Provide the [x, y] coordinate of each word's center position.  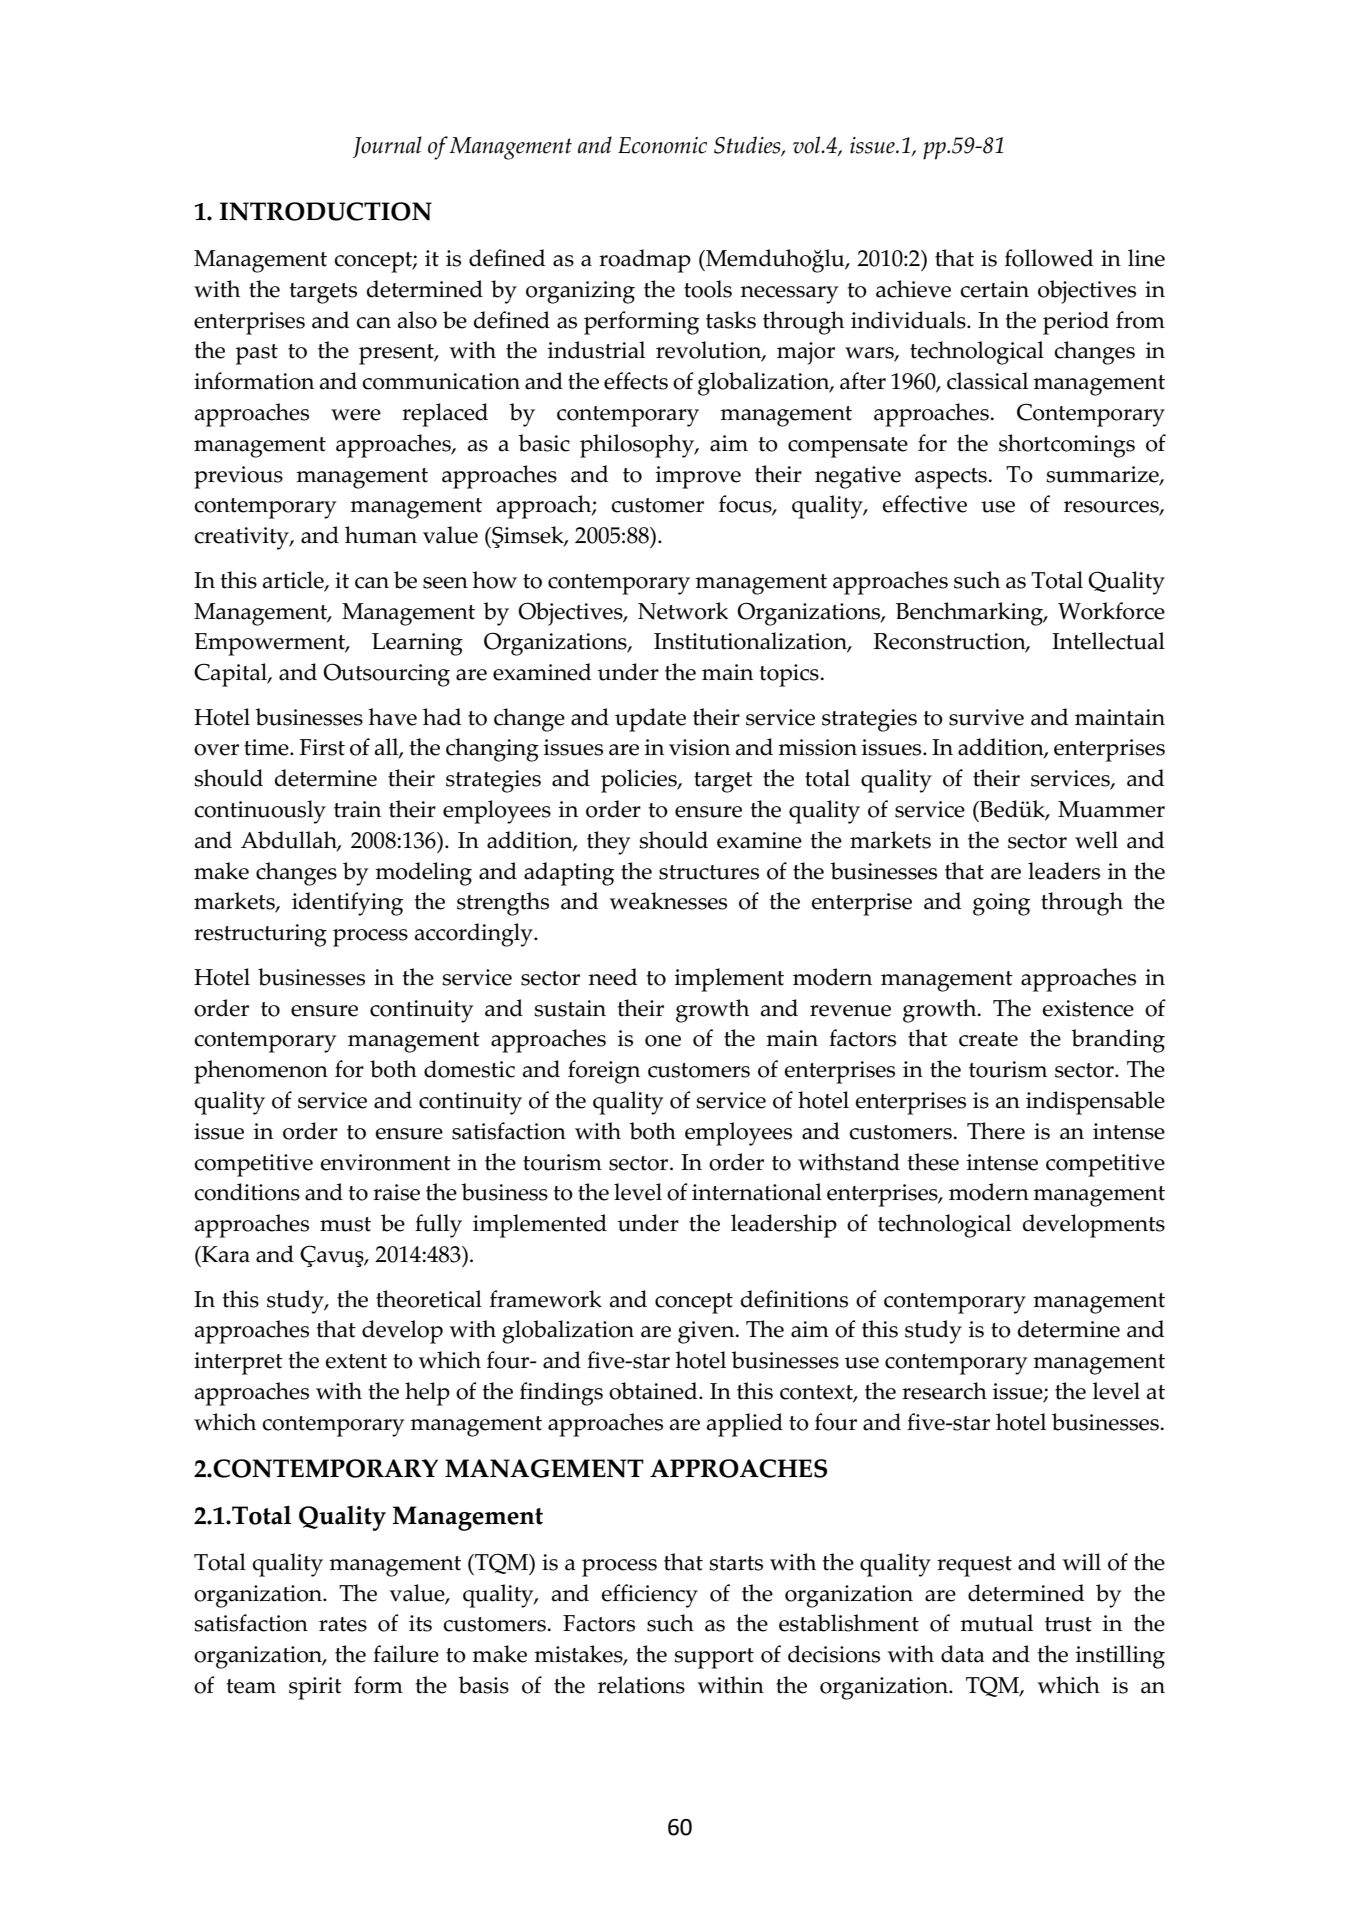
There [996, 1131]
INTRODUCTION [326, 211]
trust [1068, 1624]
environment [386, 1162]
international [757, 1192]
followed [1049, 258]
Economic [662, 145]
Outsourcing [386, 675]
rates [343, 1624]
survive [986, 717]
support [714, 1658]
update [650, 720]
